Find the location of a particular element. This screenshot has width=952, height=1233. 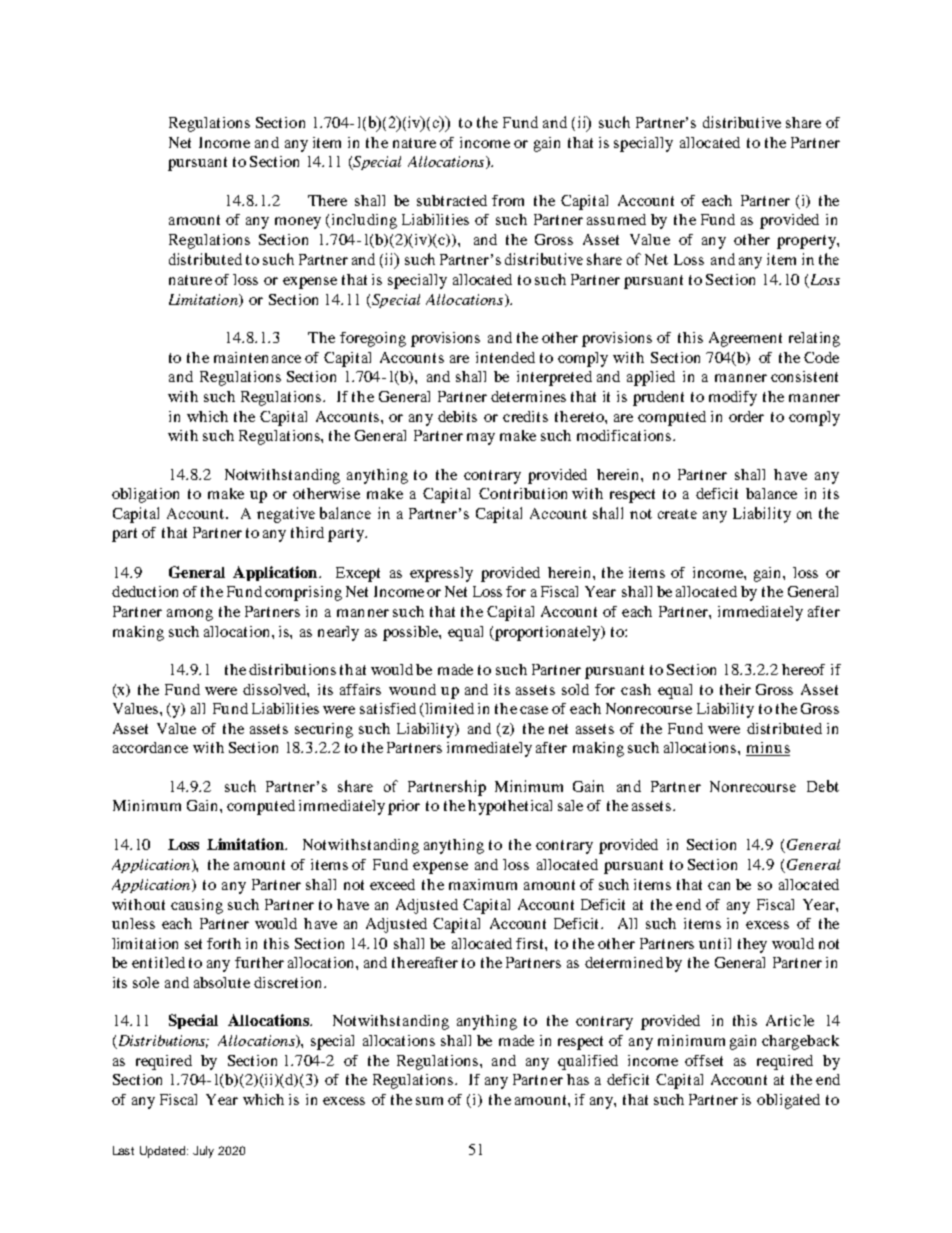

limited is located at coordinates (448, 710).
